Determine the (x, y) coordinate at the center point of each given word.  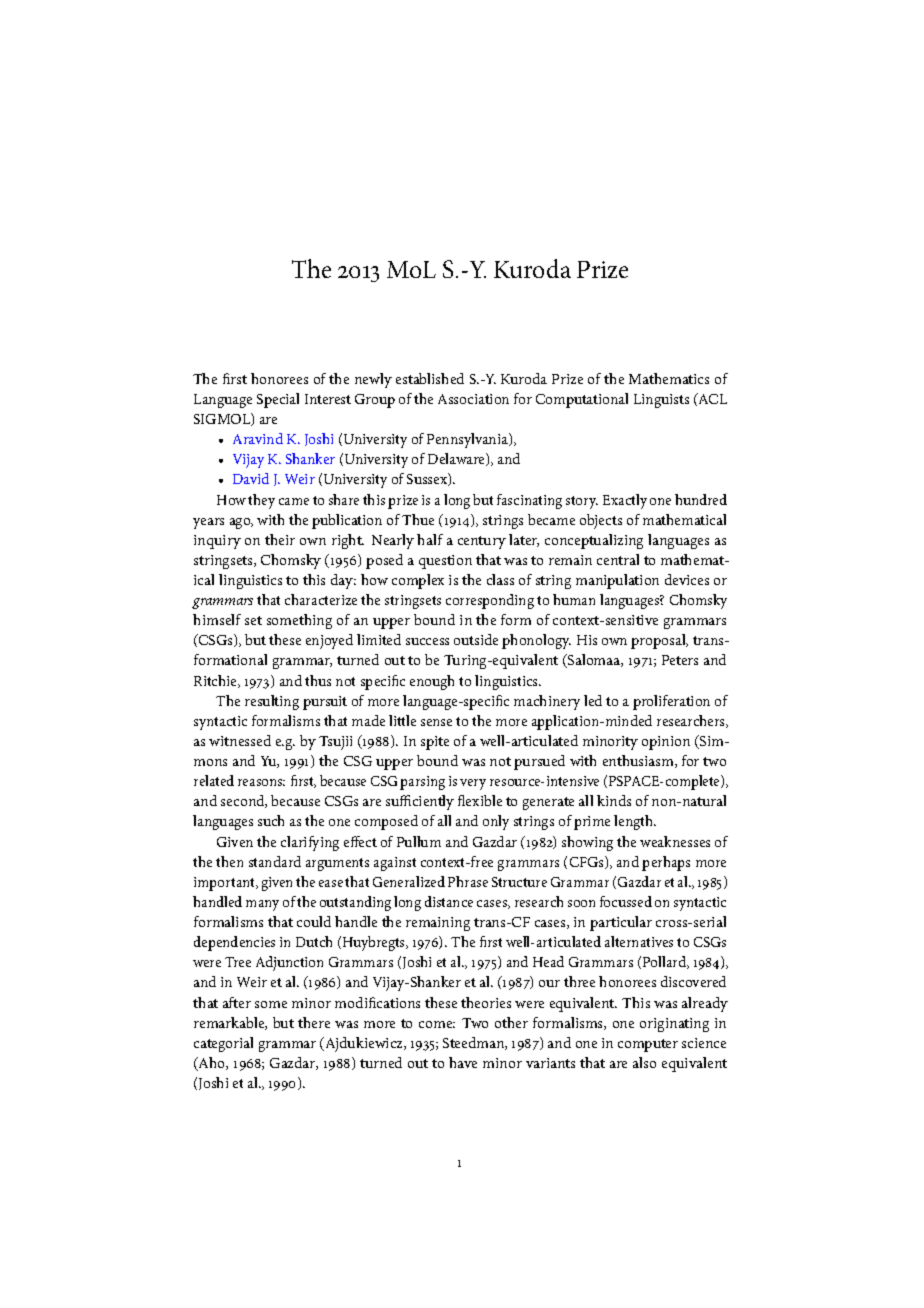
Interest (328, 399)
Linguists (661, 401)
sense (436, 722)
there (314, 1022)
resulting (272, 702)
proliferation (671, 702)
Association (473, 399)
